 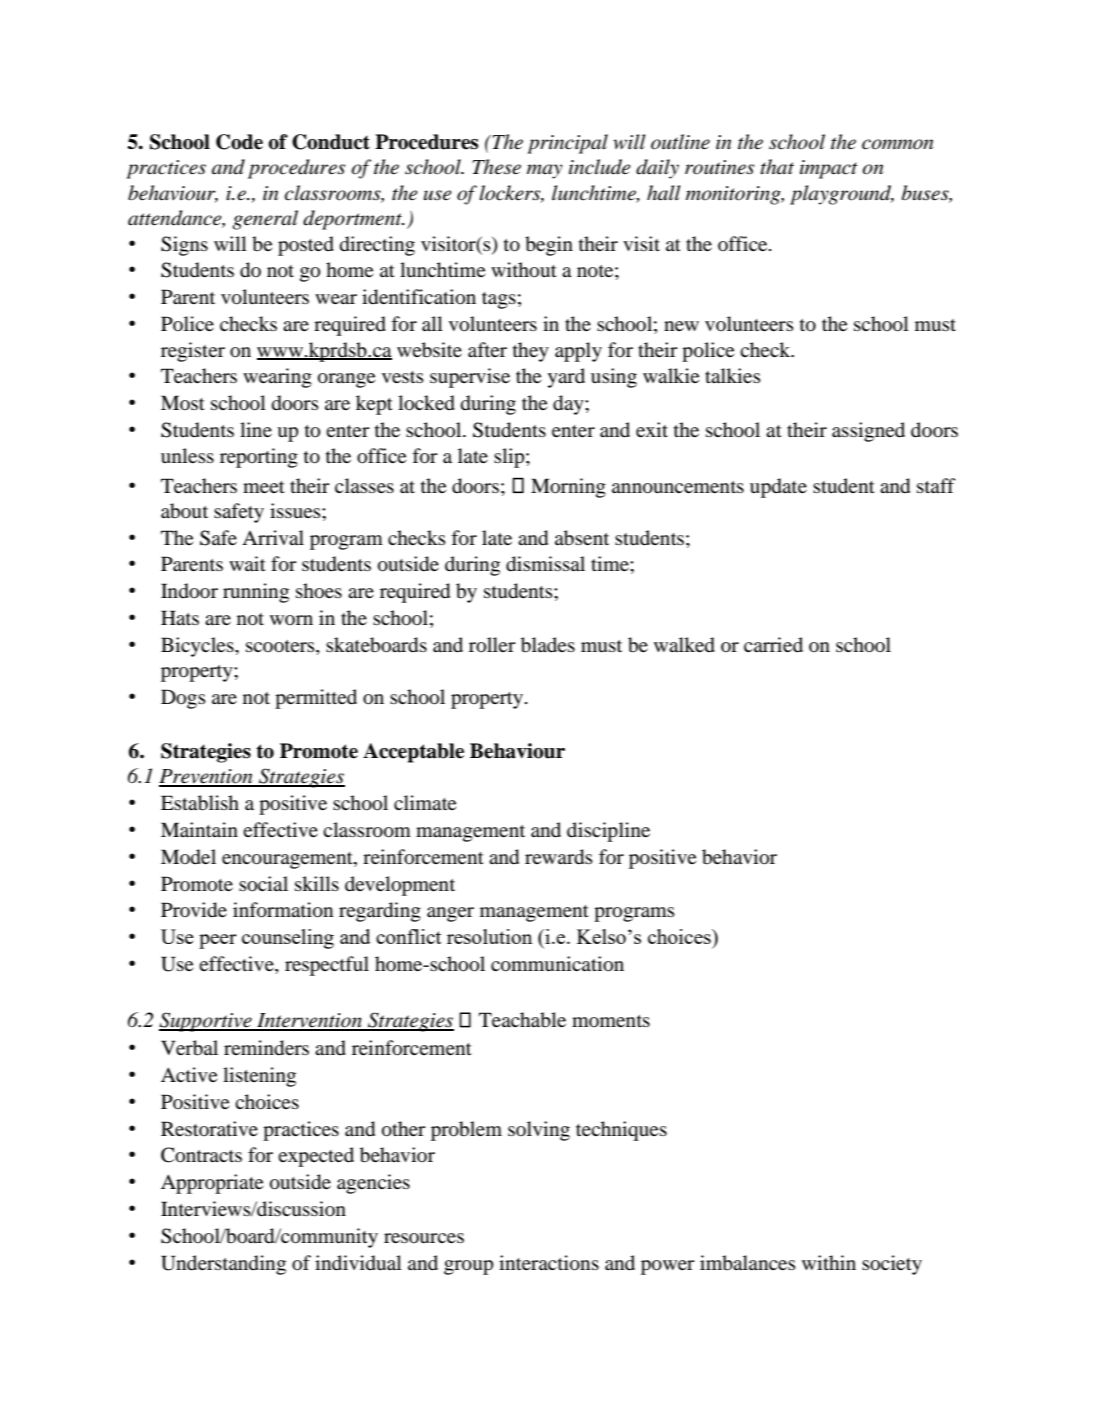 I want to click on Understanding, so click(x=223, y=1265).
